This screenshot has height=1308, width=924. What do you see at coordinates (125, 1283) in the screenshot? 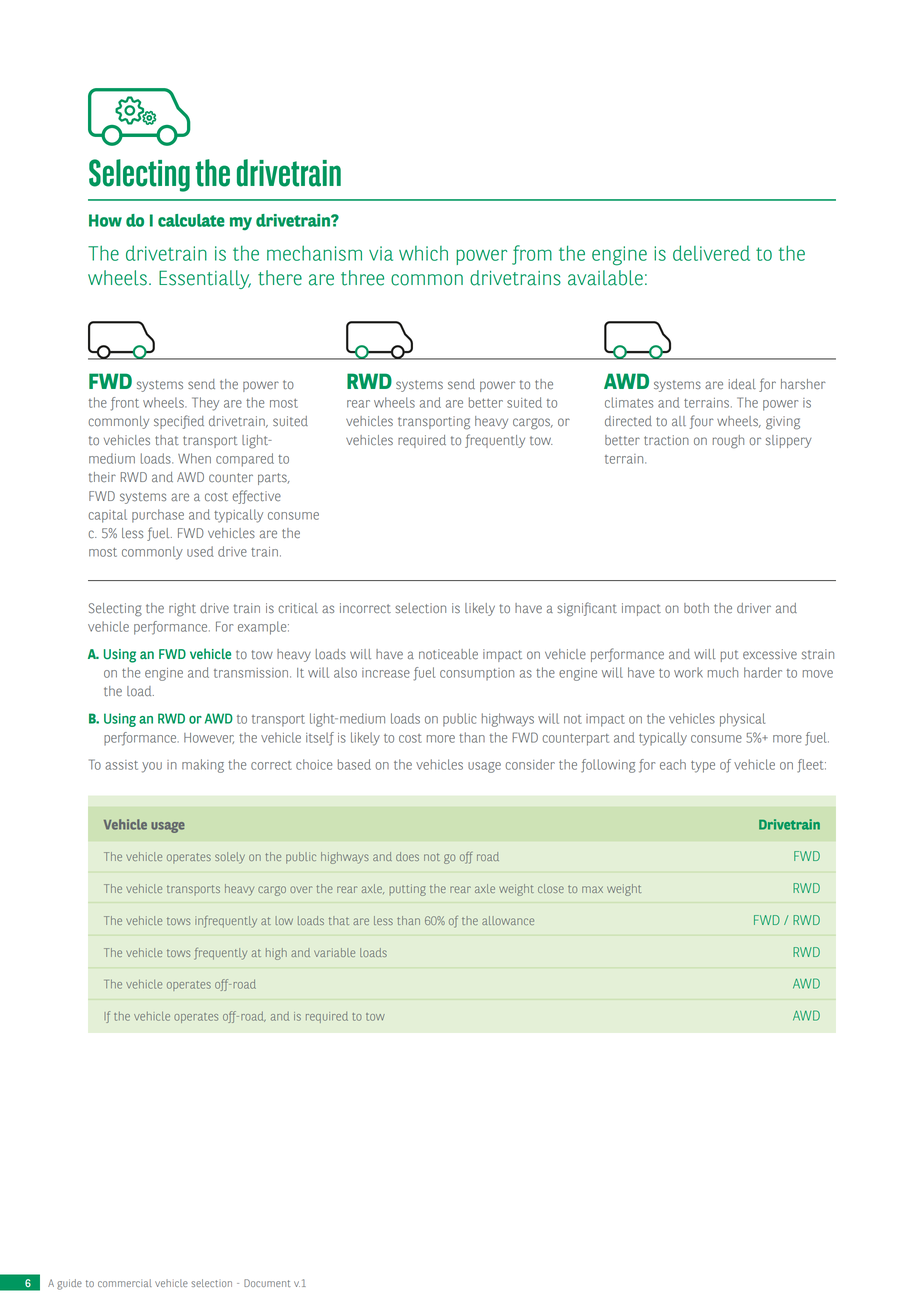
I see `commercial` at bounding box center [125, 1283].
